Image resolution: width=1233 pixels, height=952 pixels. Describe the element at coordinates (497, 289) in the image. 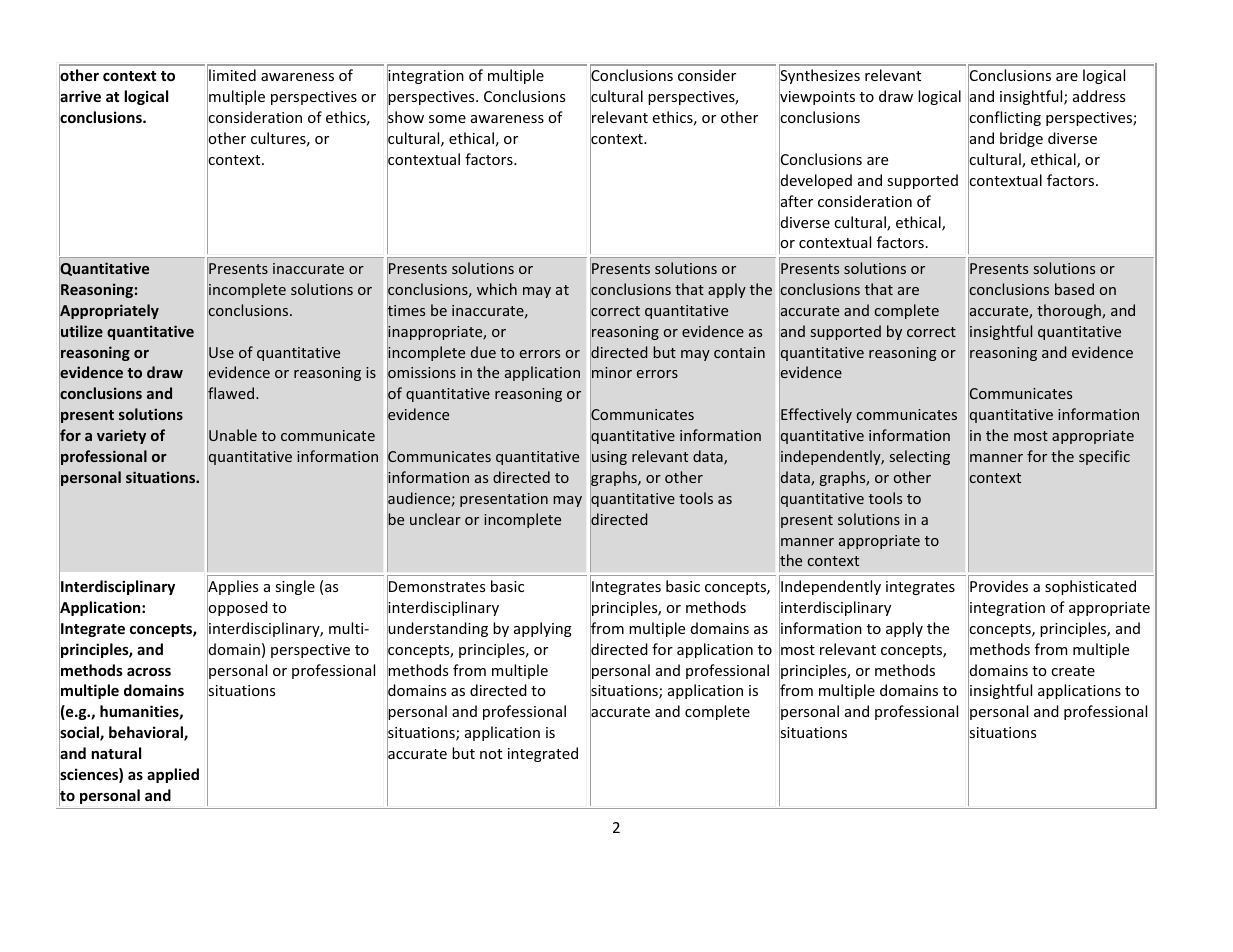

I see `which` at that location.
